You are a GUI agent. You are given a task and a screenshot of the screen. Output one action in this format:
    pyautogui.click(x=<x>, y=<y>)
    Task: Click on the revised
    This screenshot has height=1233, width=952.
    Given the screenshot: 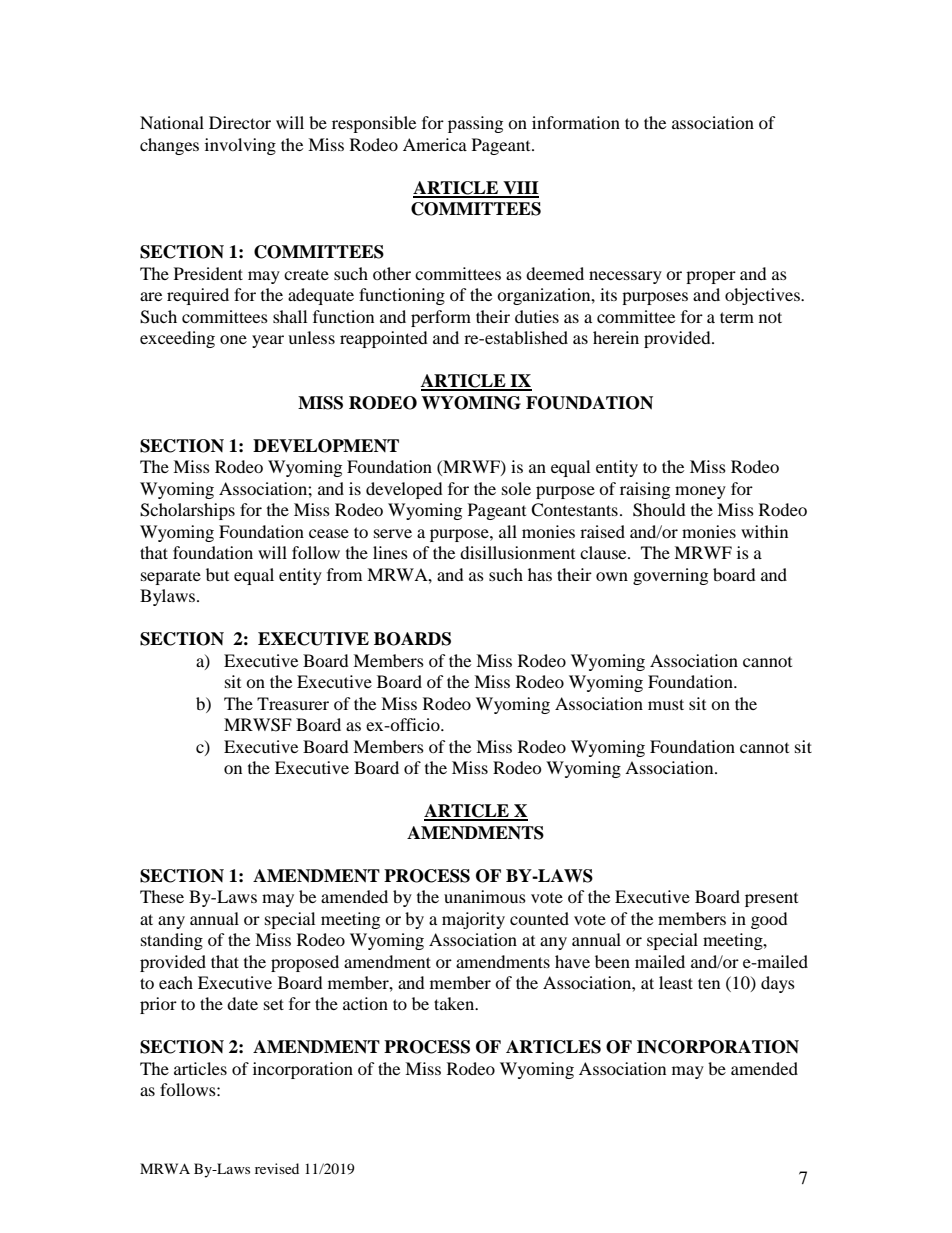 What is the action you would take?
    pyautogui.click(x=277, y=1168)
